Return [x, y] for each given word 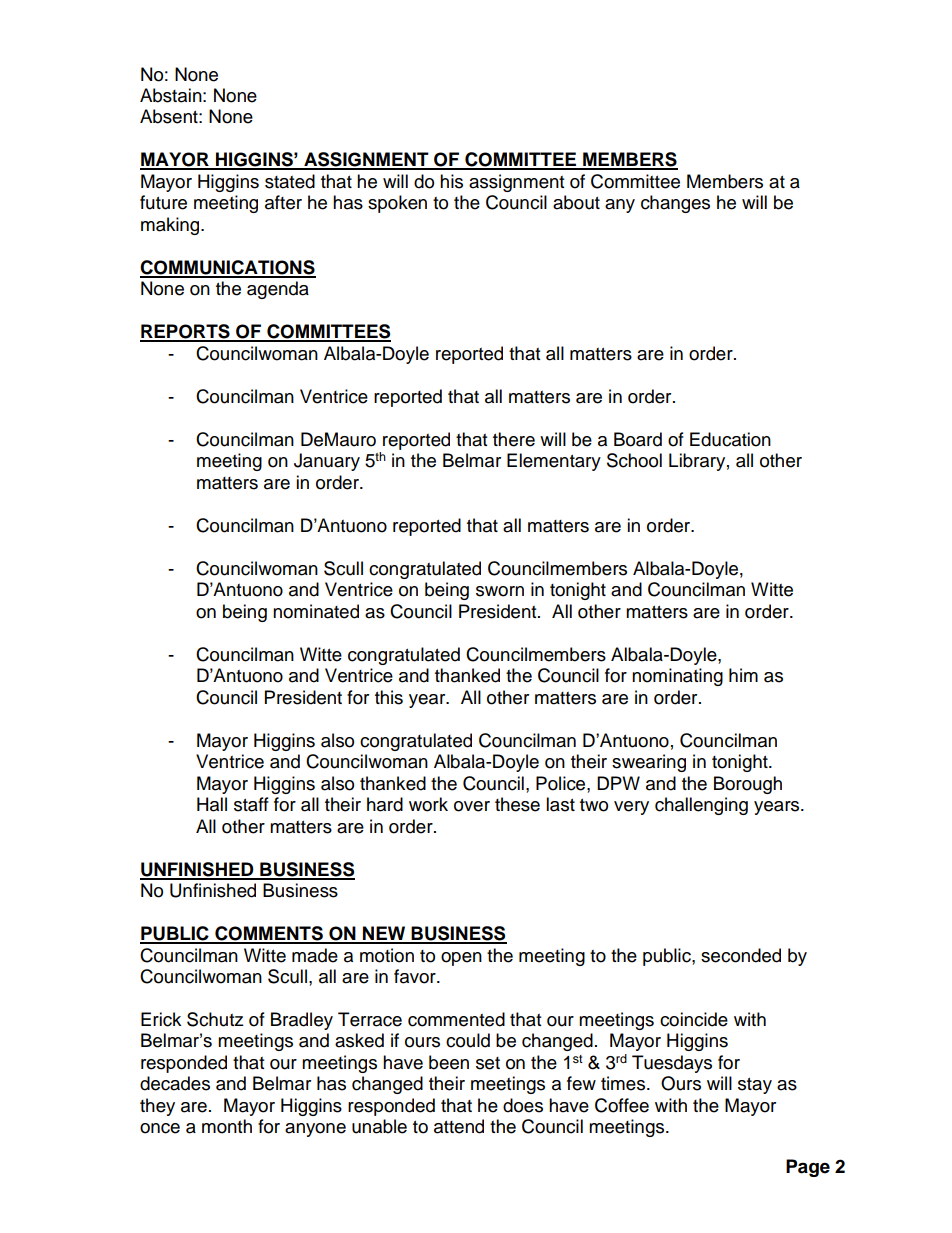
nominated [316, 611]
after [283, 202]
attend [459, 1126]
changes [675, 204]
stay [755, 1086]
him [743, 675]
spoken [397, 204]
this [389, 697]
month [227, 1126]
